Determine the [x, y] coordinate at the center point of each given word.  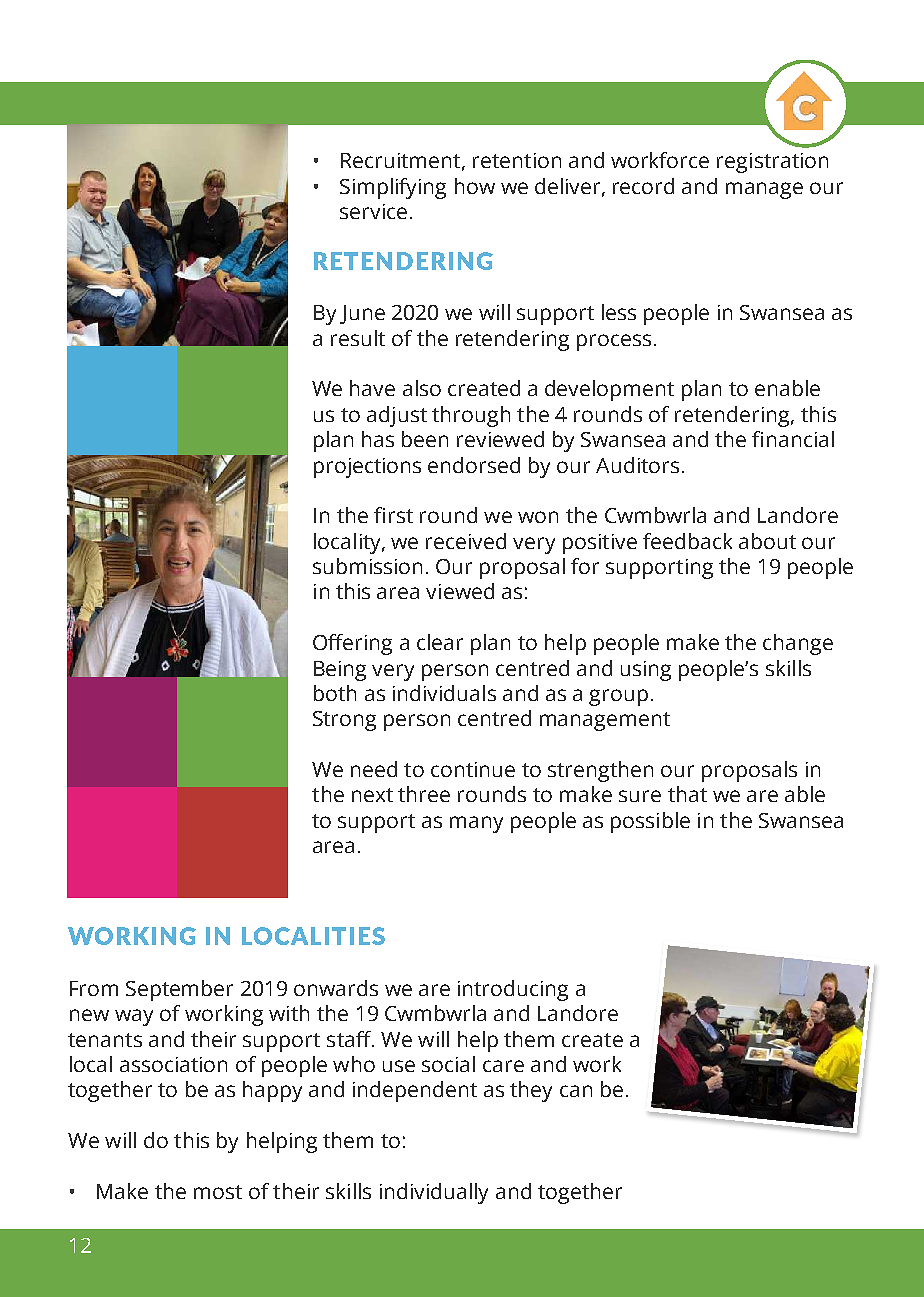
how [475, 186]
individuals [444, 693]
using [646, 671]
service [373, 211]
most [218, 1192]
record [643, 186]
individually [434, 1193]
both [335, 693]
